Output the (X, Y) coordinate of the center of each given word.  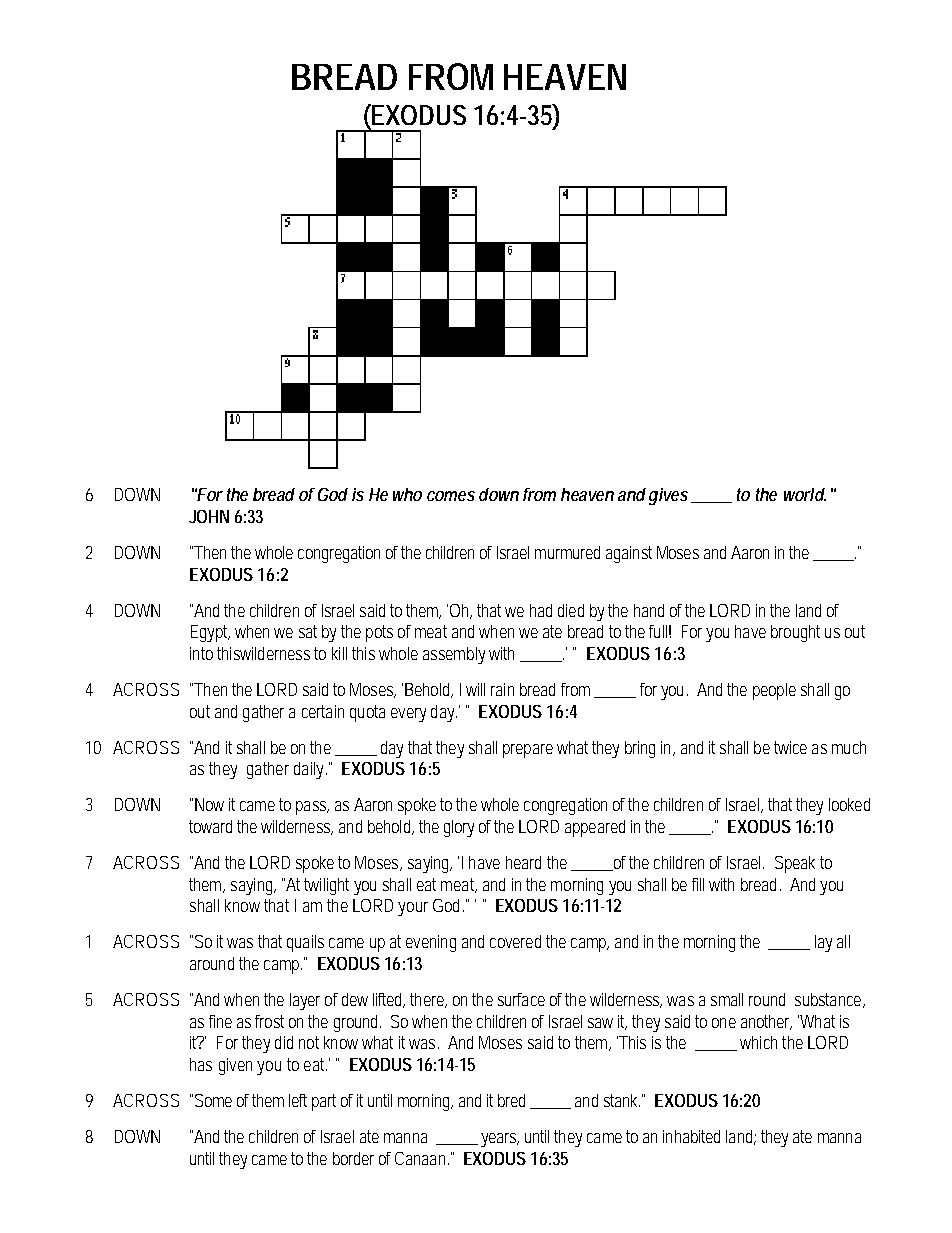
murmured (567, 552)
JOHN (209, 516)
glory (459, 828)
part (324, 1102)
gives (668, 496)
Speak (795, 864)
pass (312, 808)
